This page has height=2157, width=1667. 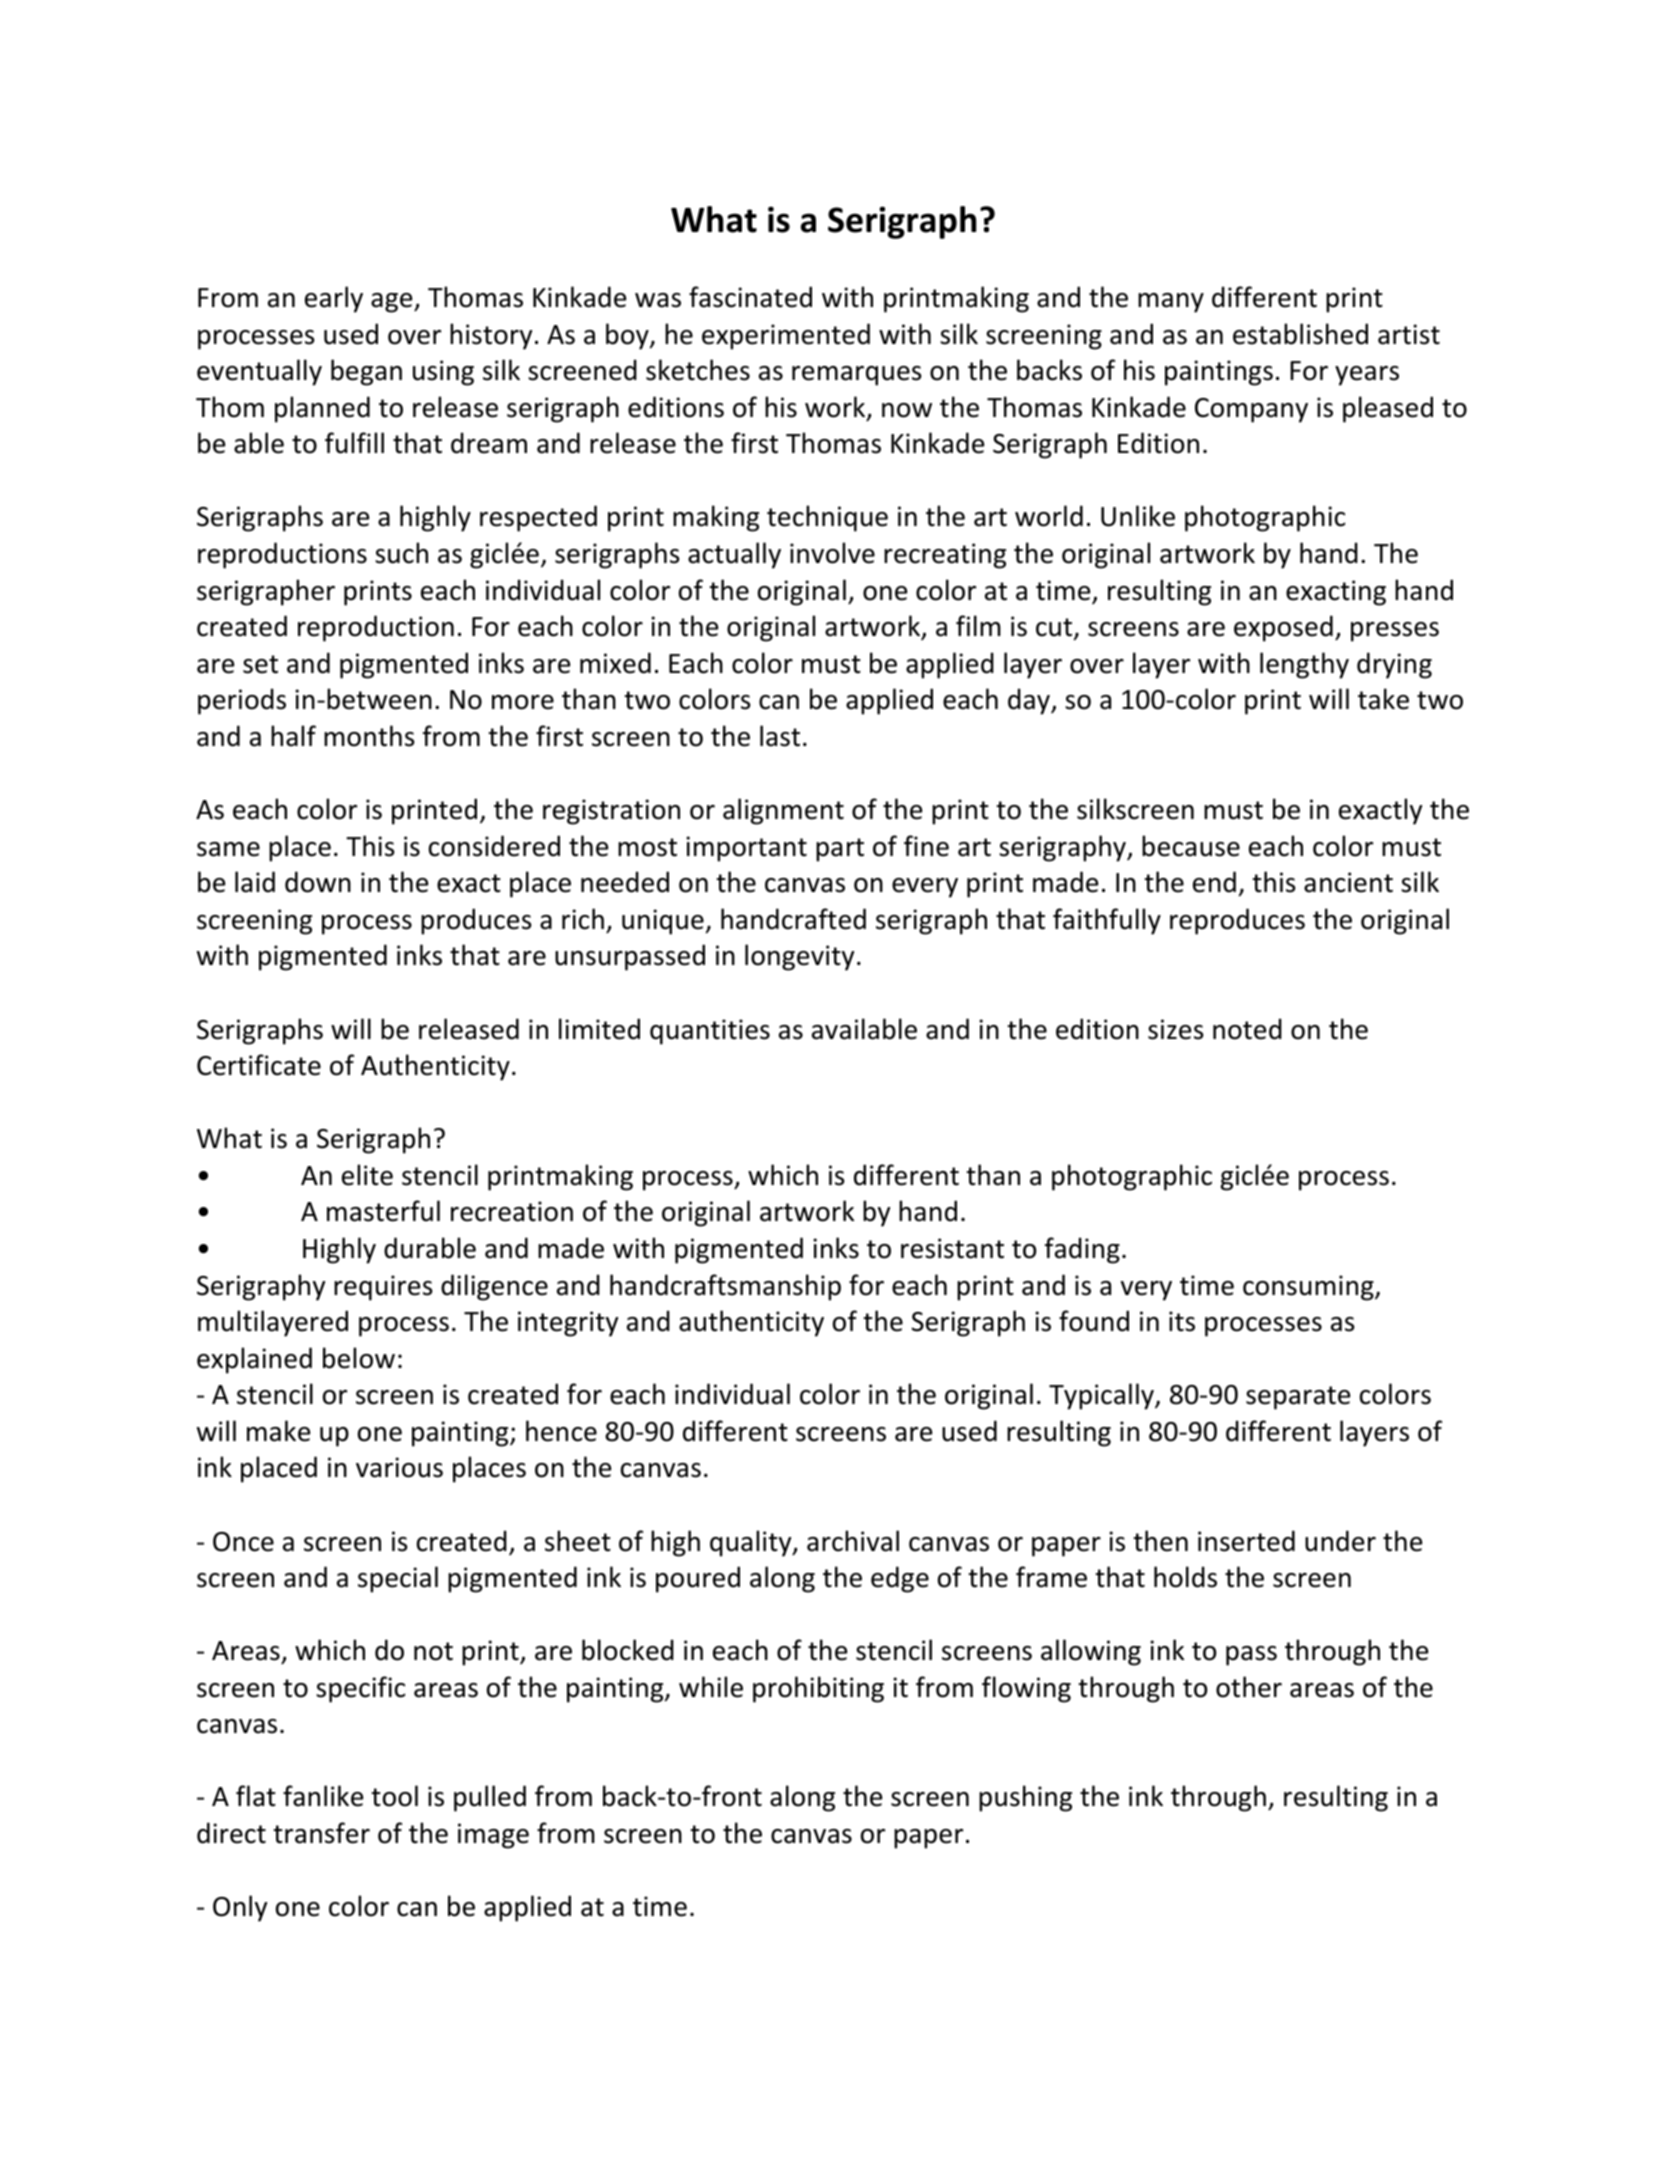 What do you see at coordinates (321, 1833) in the page?
I see `transfer` at bounding box center [321, 1833].
